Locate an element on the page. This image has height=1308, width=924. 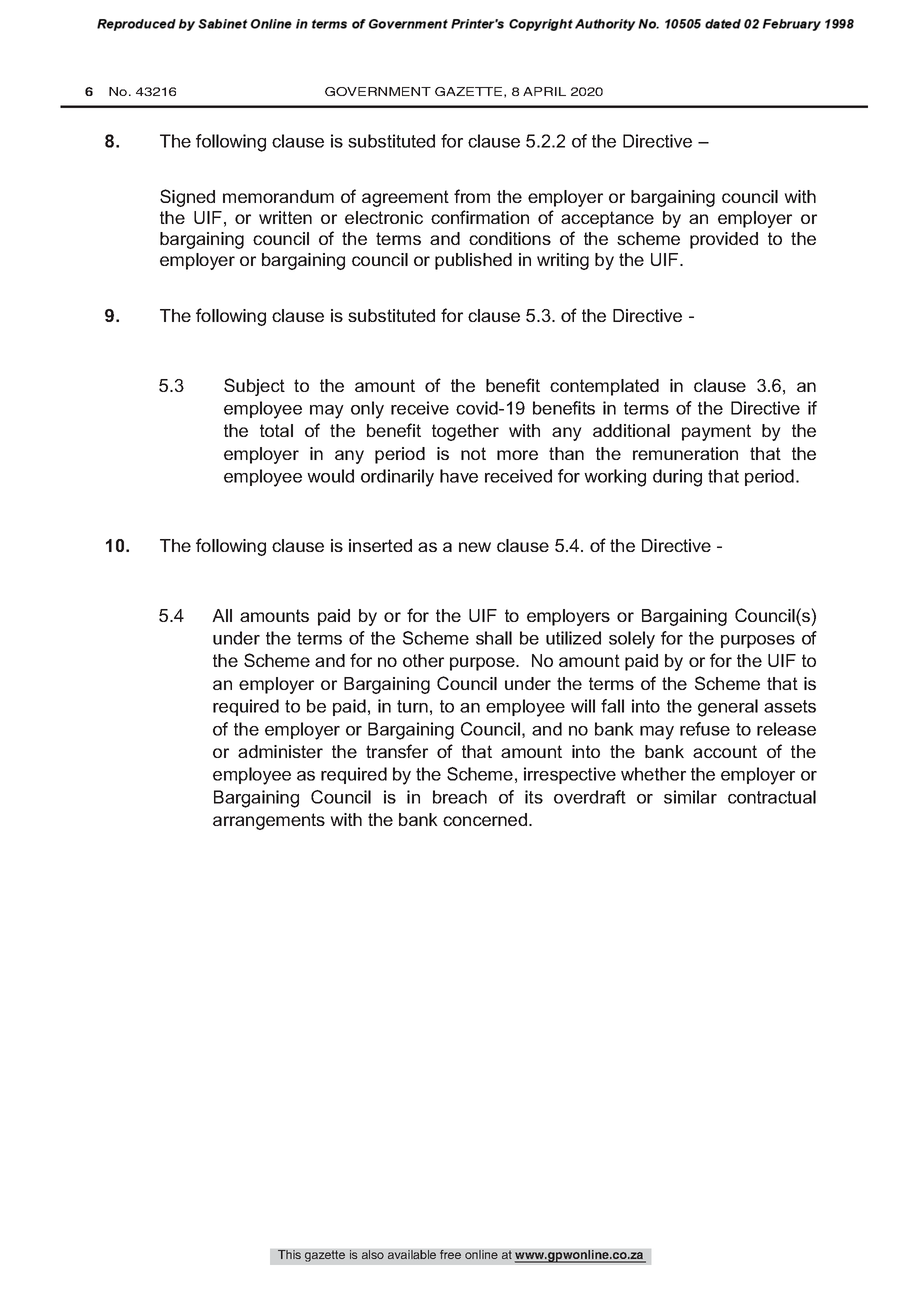
new is located at coordinates (475, 547).
